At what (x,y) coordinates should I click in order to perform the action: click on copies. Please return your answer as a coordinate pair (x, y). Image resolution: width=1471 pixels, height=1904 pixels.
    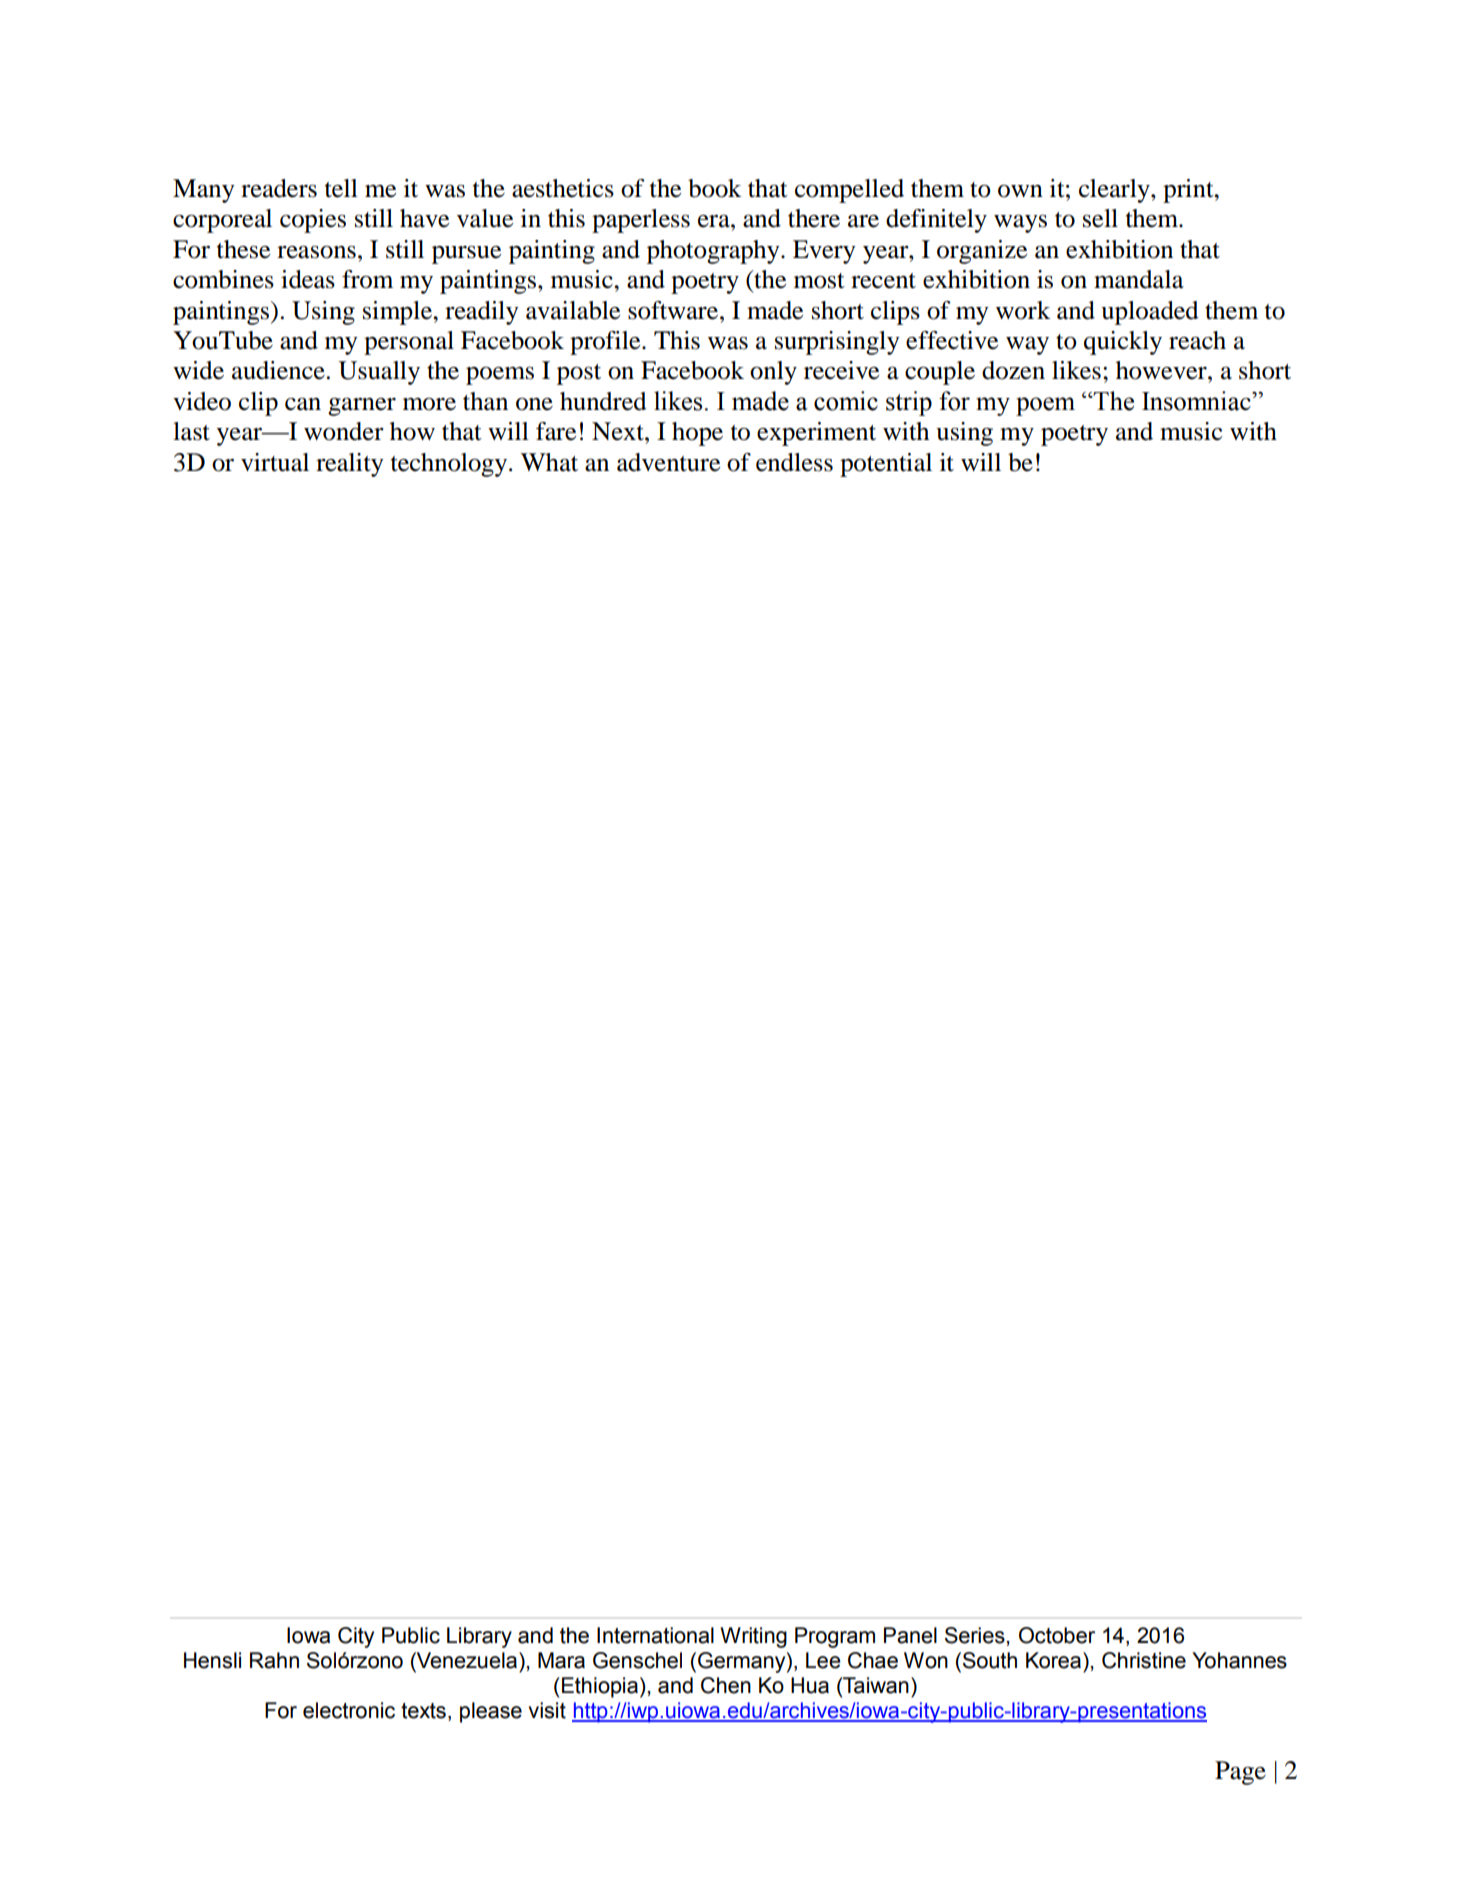
    Looking at the image, I should click on (313, 221).
